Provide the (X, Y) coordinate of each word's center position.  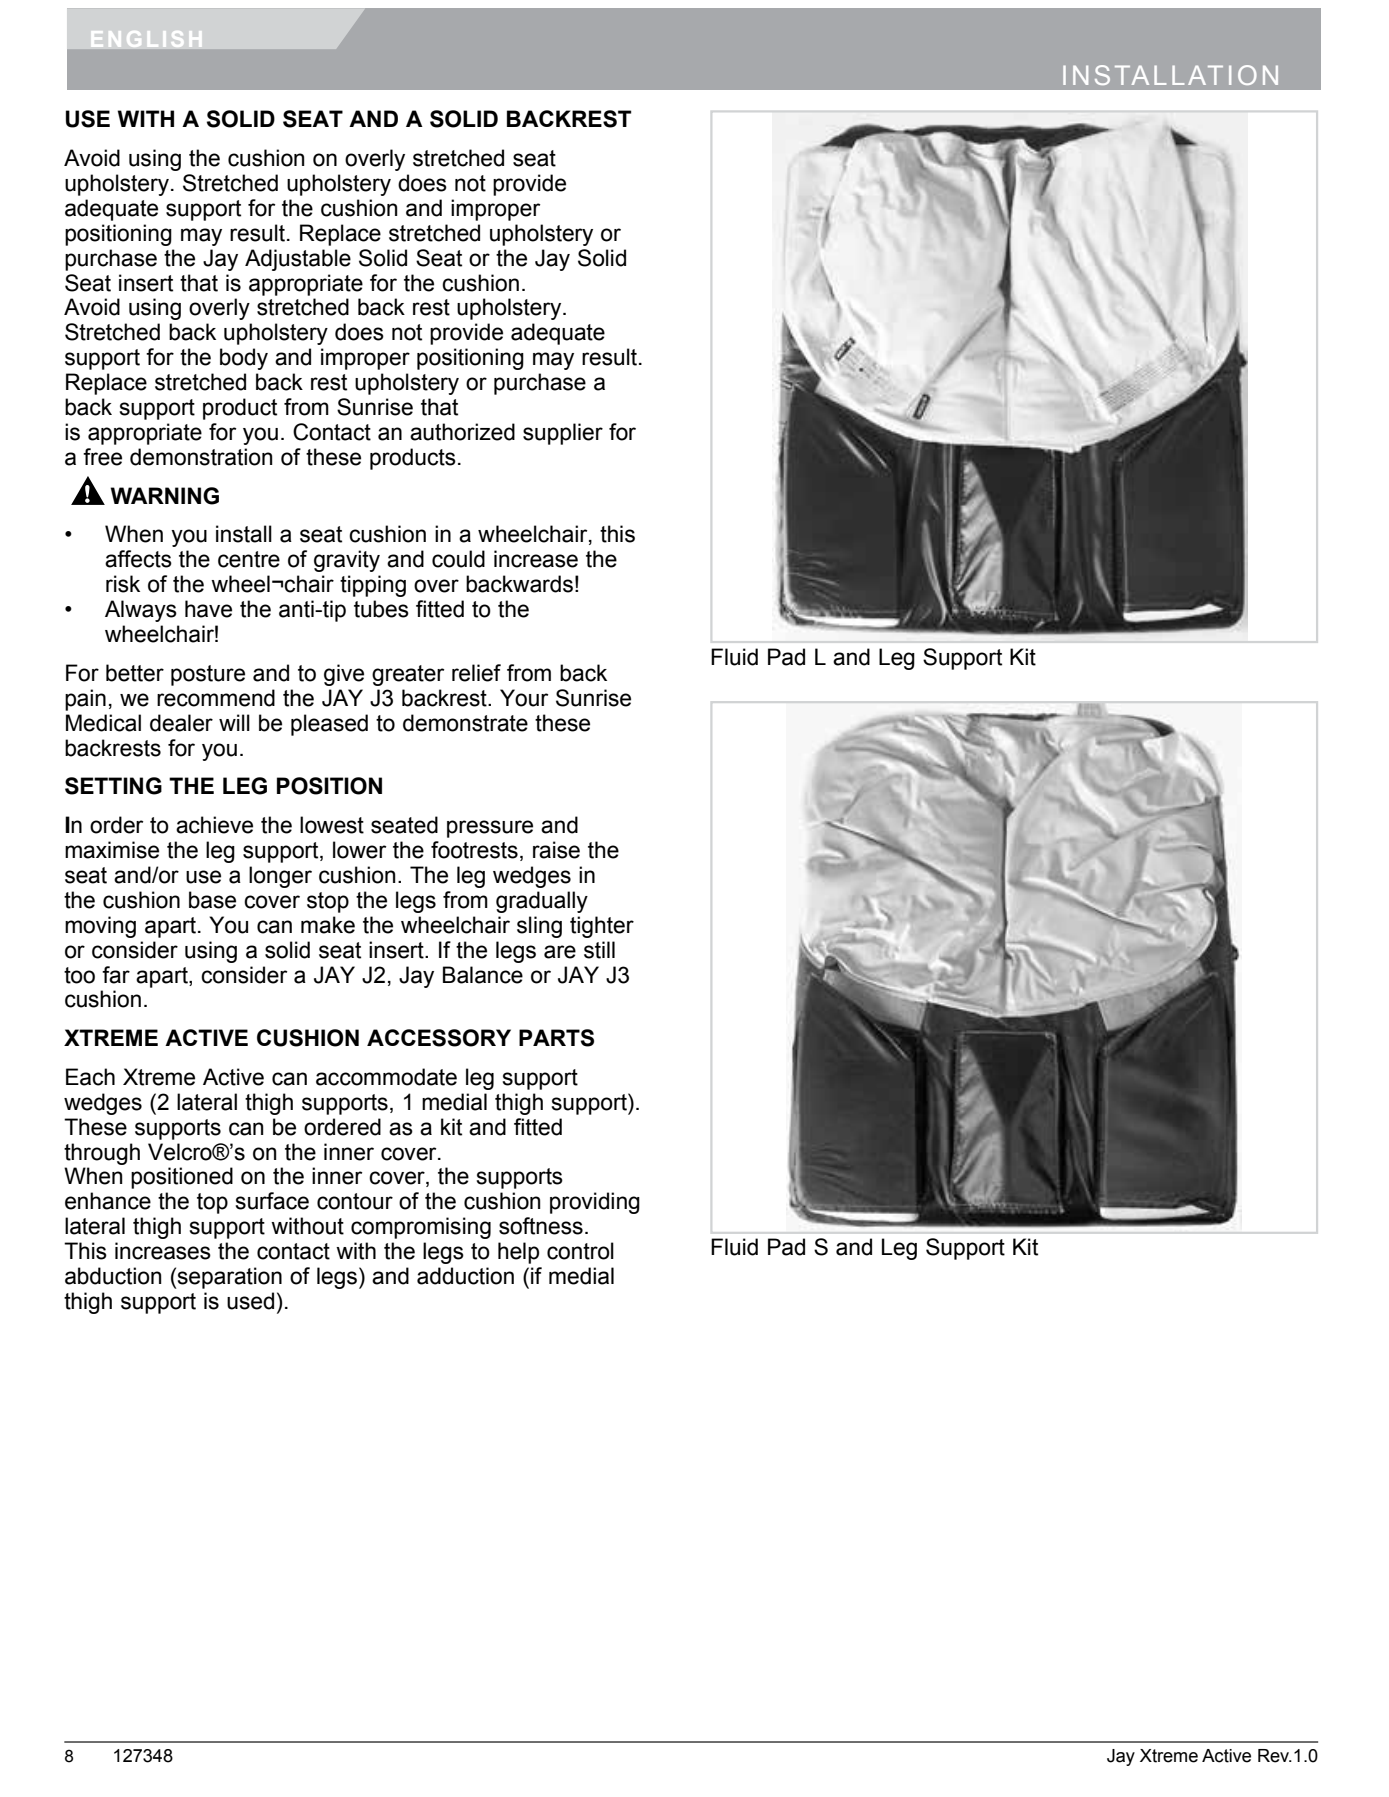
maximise (112, 850)
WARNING (165, 496)
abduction (113, 1276)
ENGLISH (146, 38)
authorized (462, 432)
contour (355, 1201)
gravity (347, 561)
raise (556, 850)
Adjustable (298, 260)
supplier (563, 434)
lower (359, 850)
